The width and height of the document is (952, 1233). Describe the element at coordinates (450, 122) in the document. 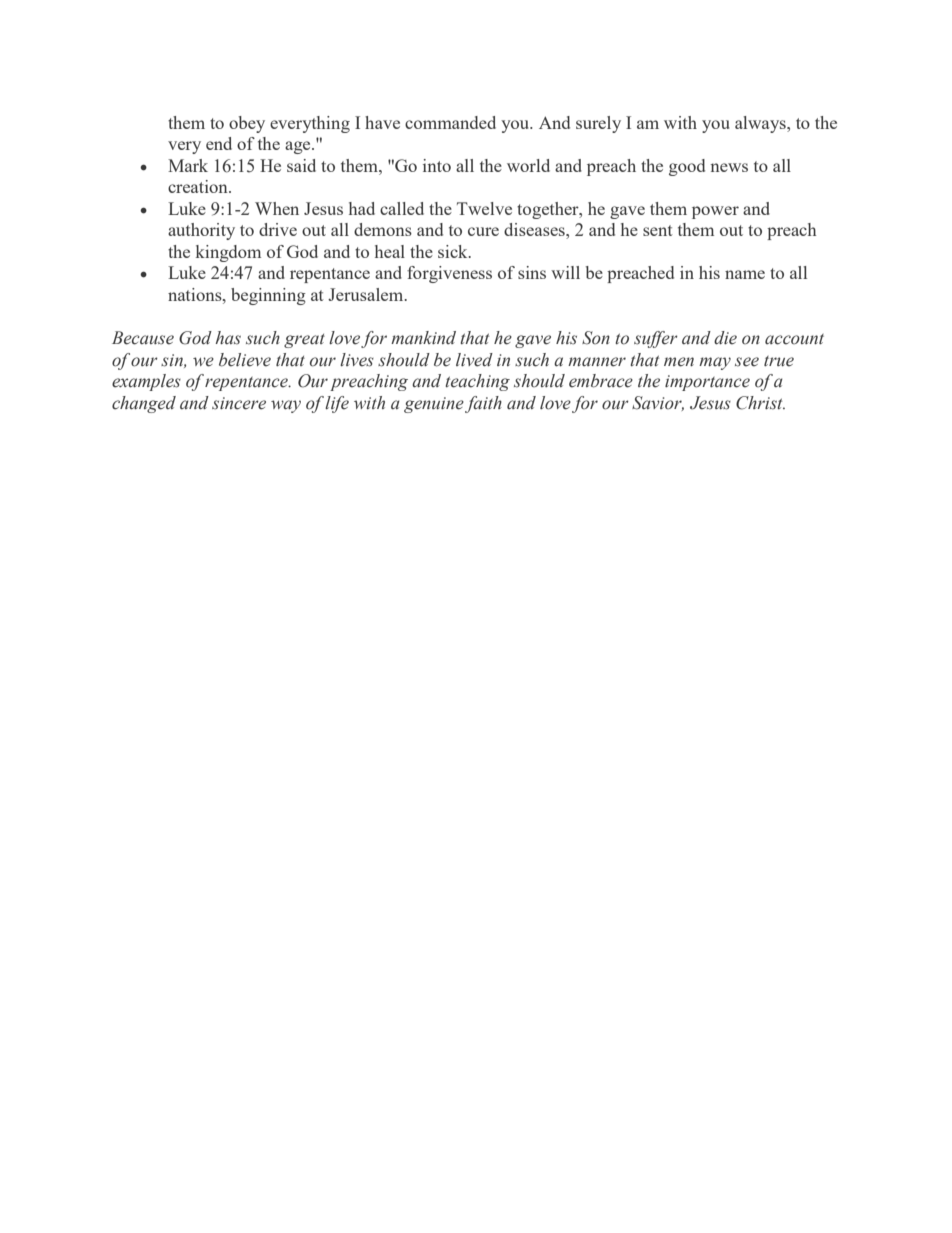

I see `commanded` at that location.
